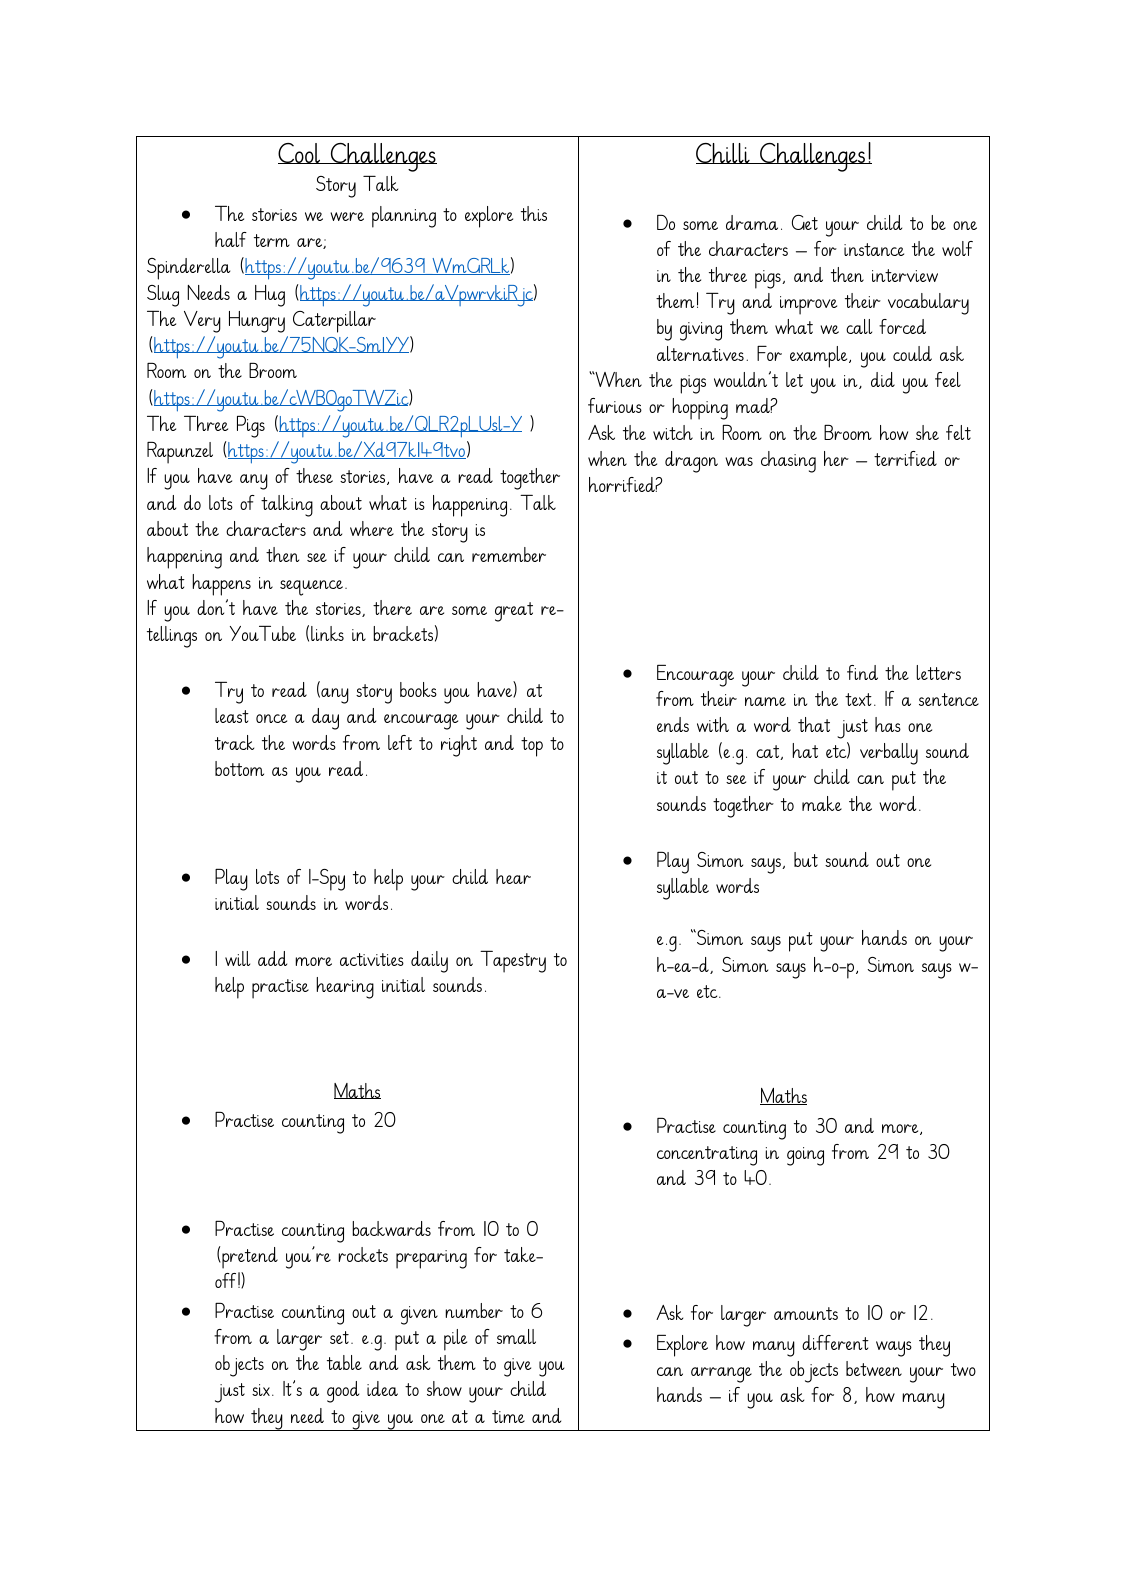 The height and width of the screenshot is (1592, 1126). What do you see at coordinates (516, 1336) in the screenshot?
I see `small` at bounding box center [516, 1336].
